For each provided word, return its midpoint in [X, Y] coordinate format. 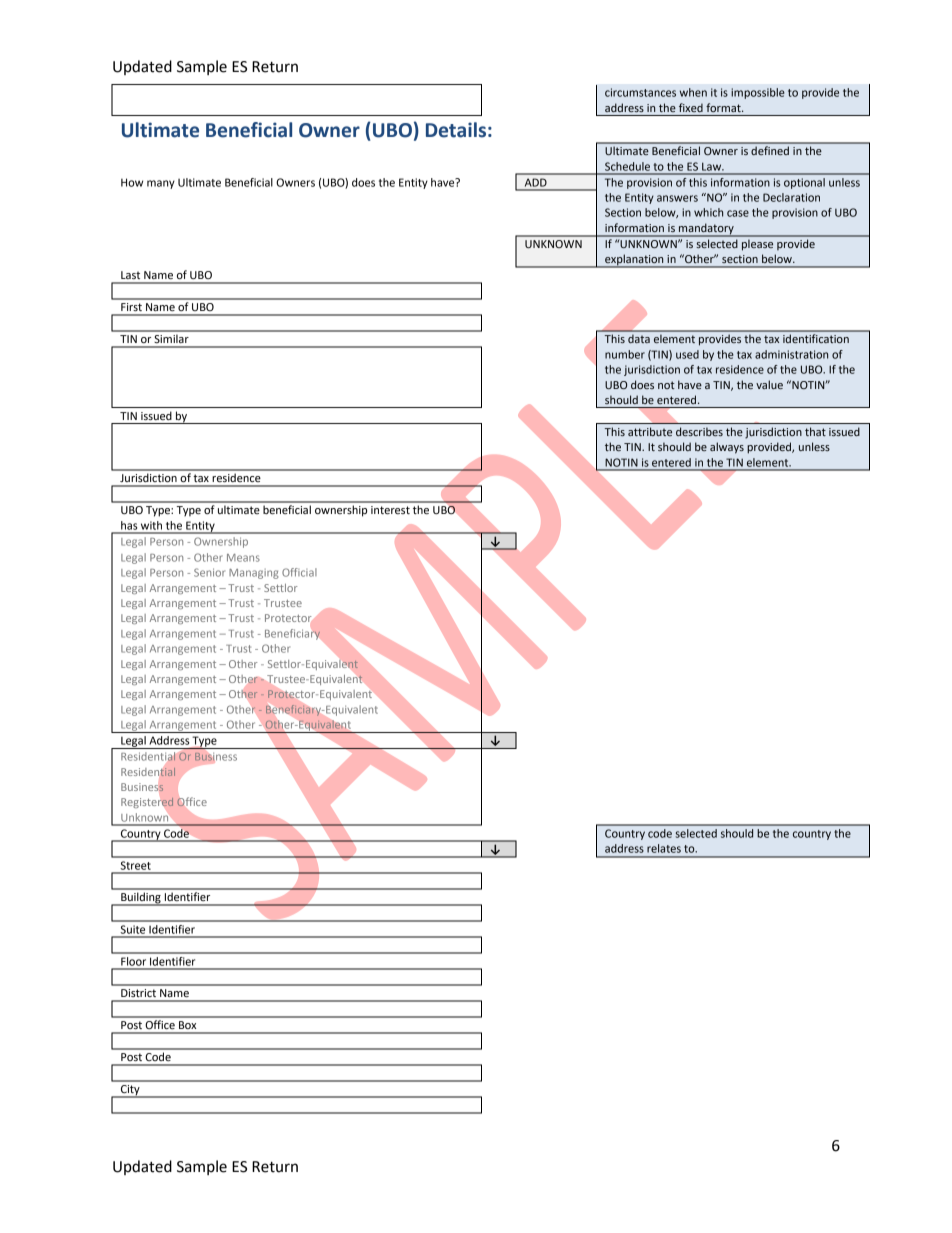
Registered [147, 802]
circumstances [640, 92]
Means [243, 558]
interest [390, 510]
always [727, 448]
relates [664, 848]
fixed [691, 107]
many [161, 184]
